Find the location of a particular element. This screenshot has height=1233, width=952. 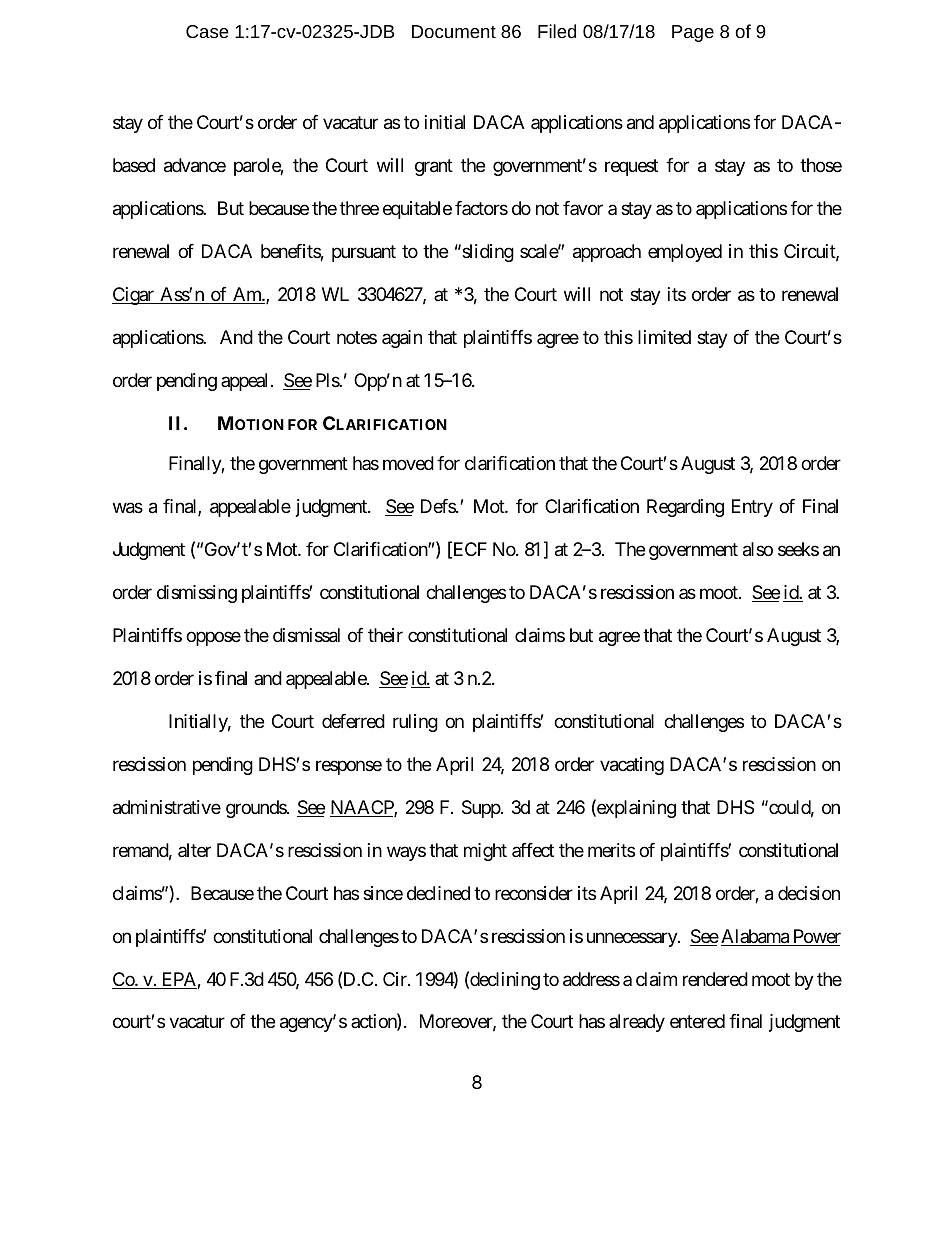

was is located at coordinates (128, 508).
